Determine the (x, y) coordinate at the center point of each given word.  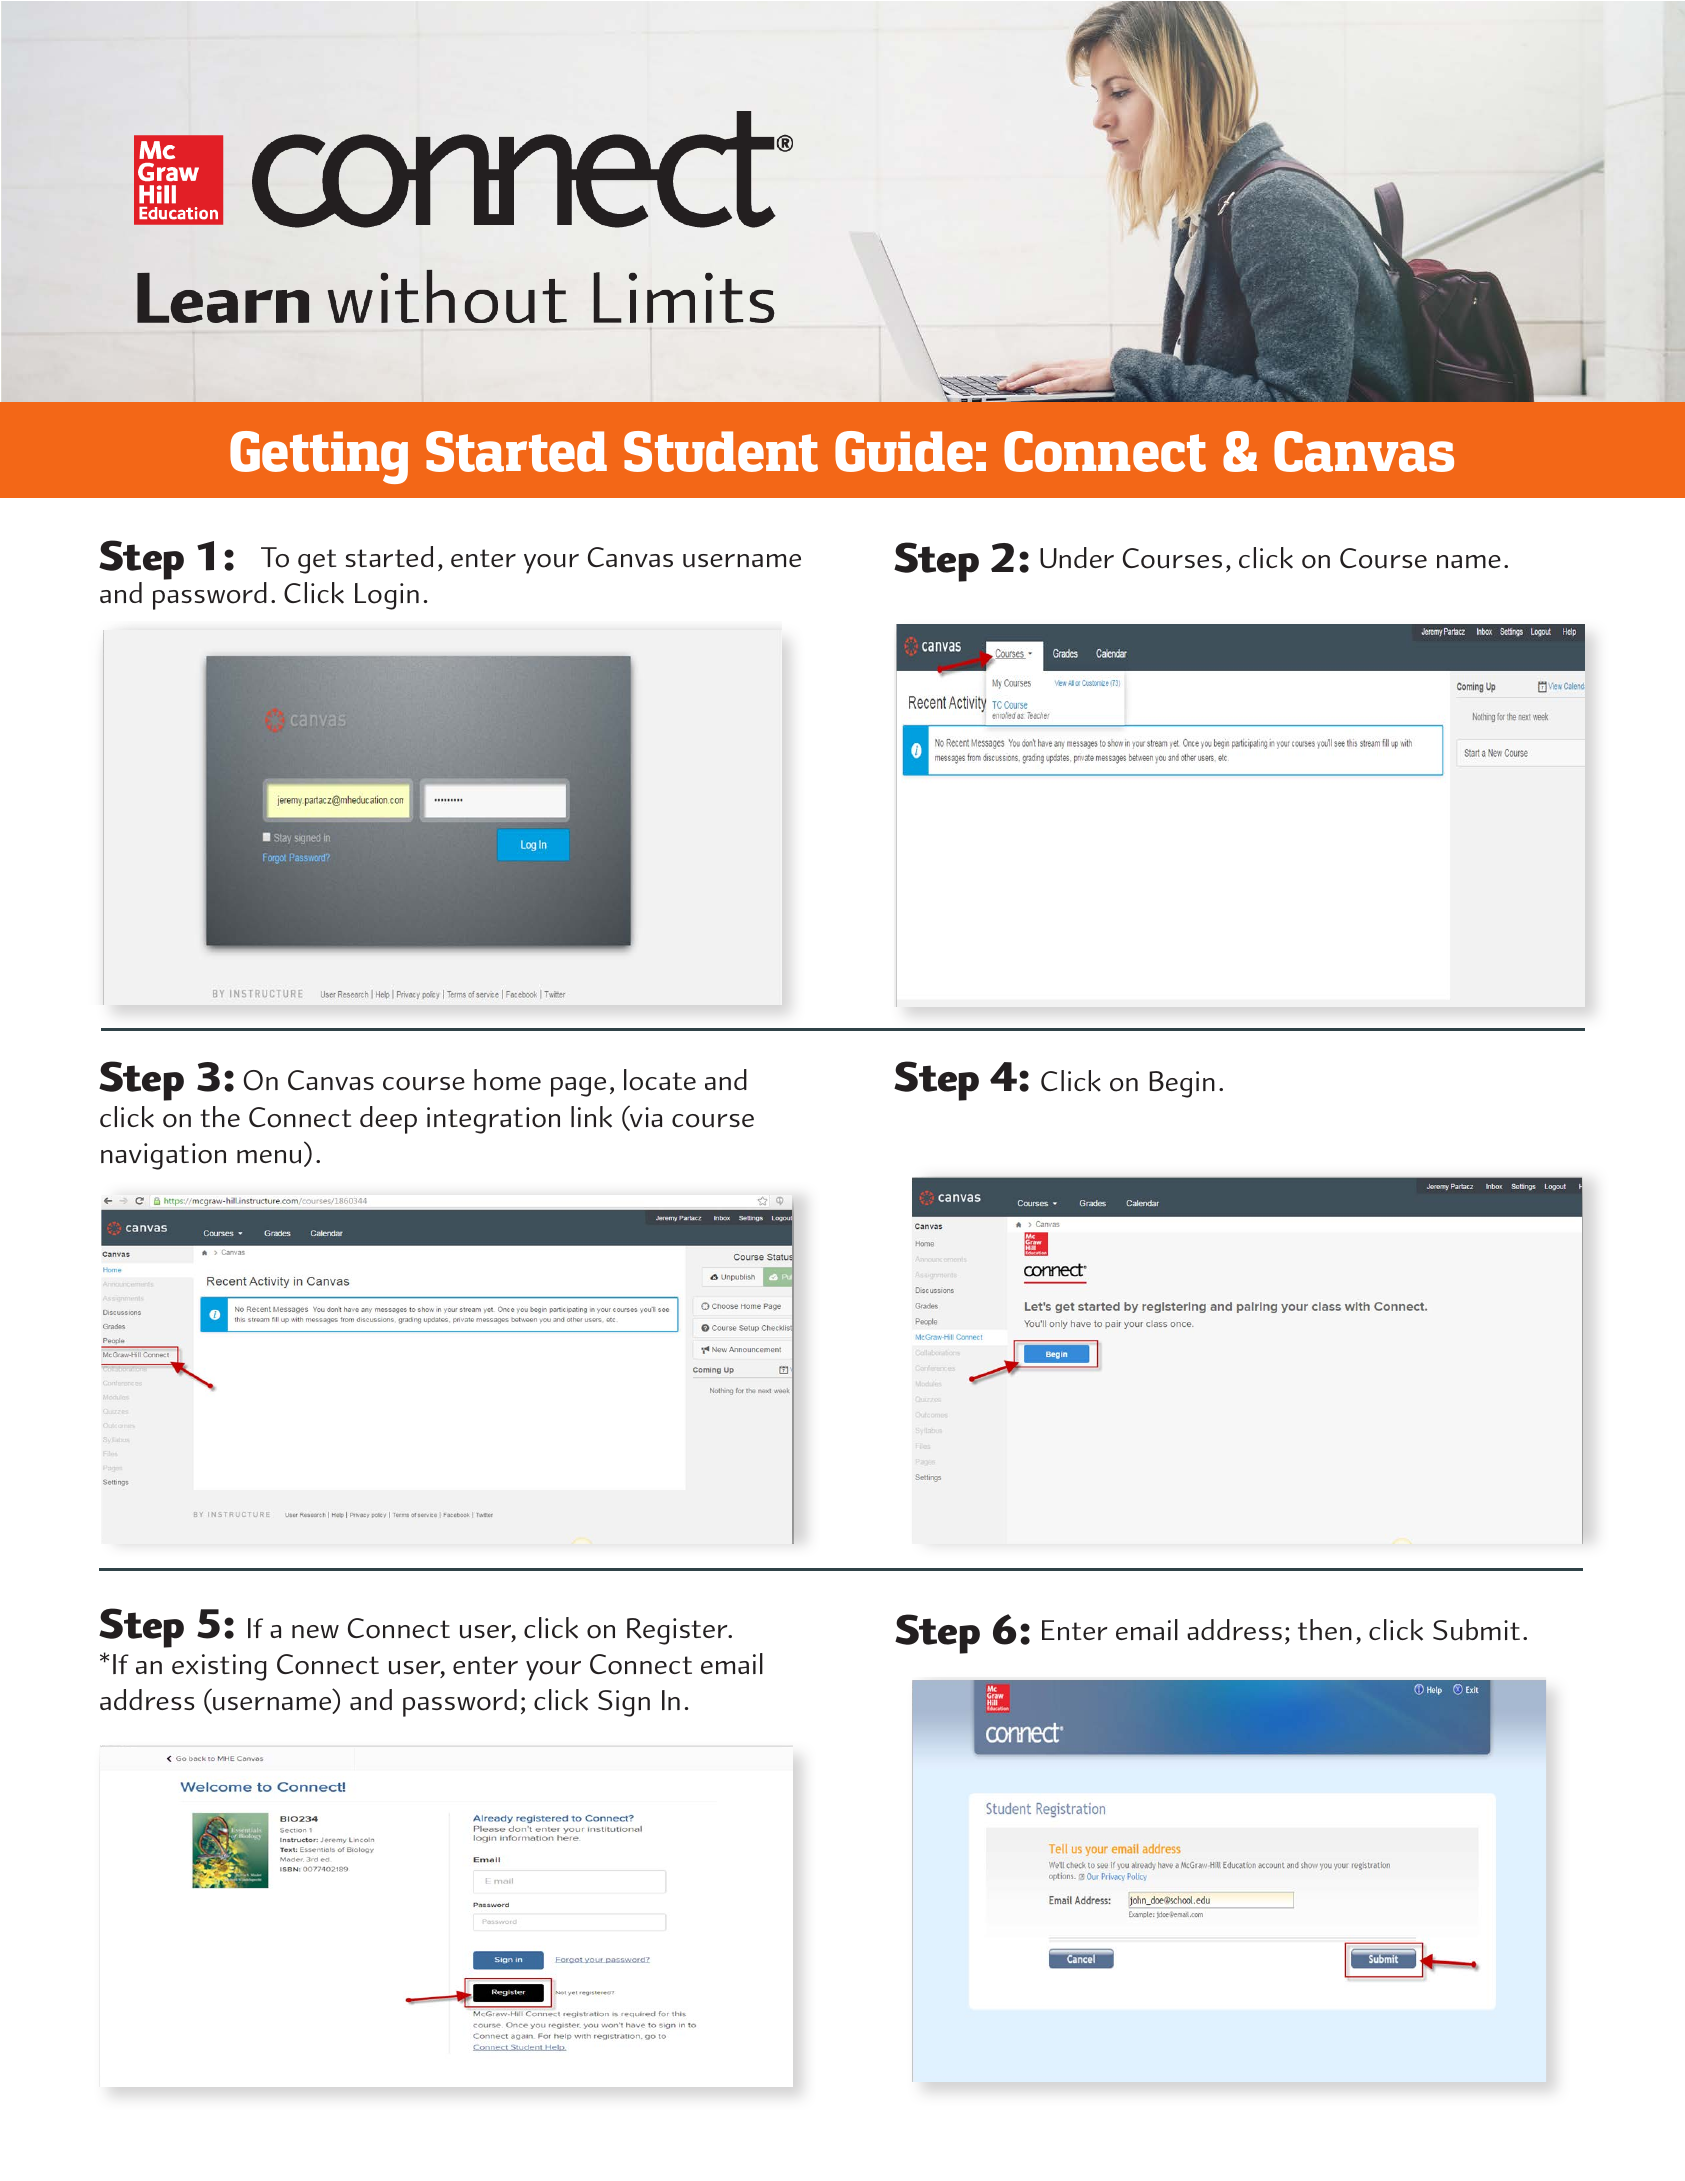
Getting (319, 457)
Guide (904, 451)
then (1325, 1629)
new (315, 1631)
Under (1077, 557)
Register (678, 1631)
